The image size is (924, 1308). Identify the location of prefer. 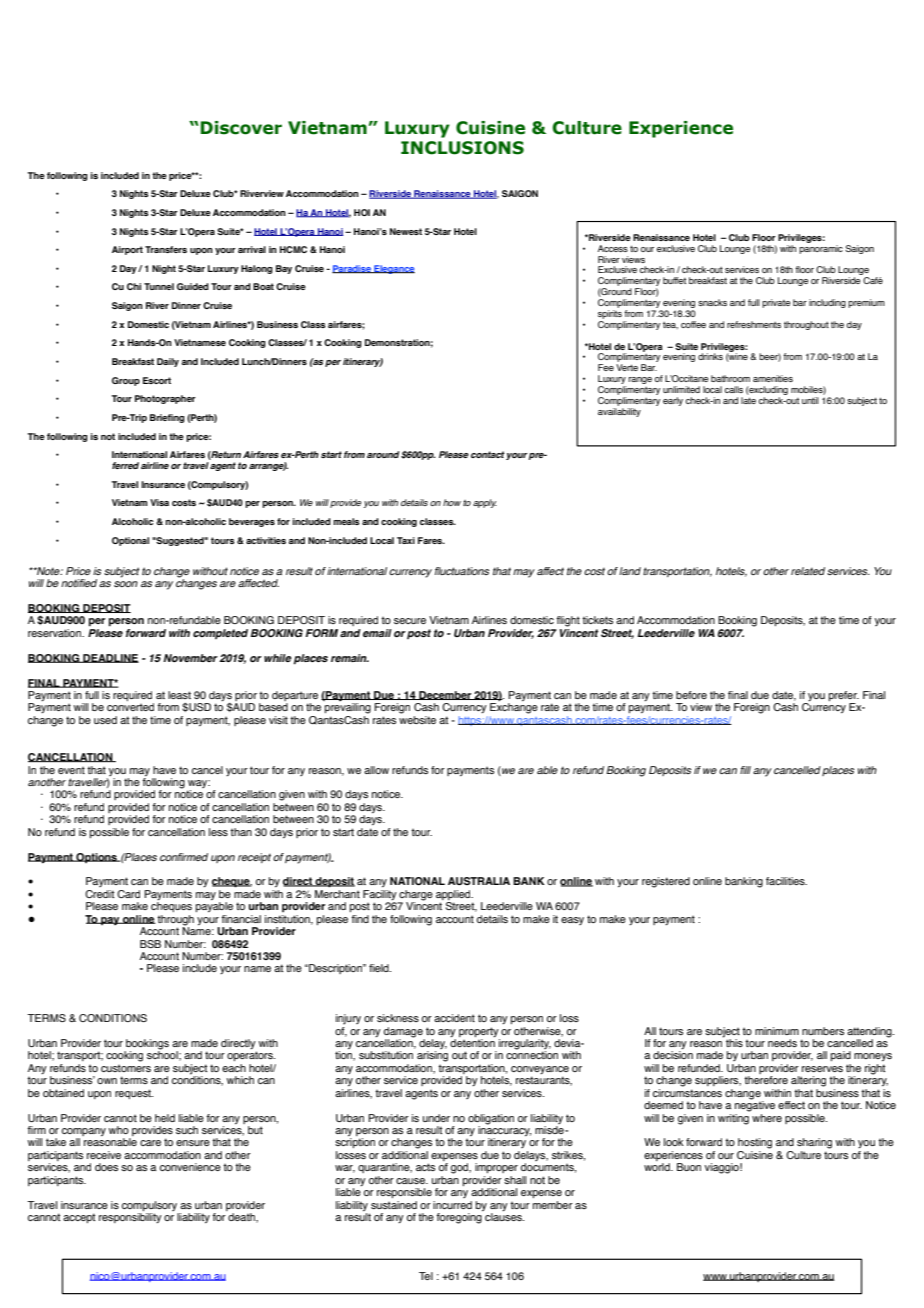
(844, 697).
